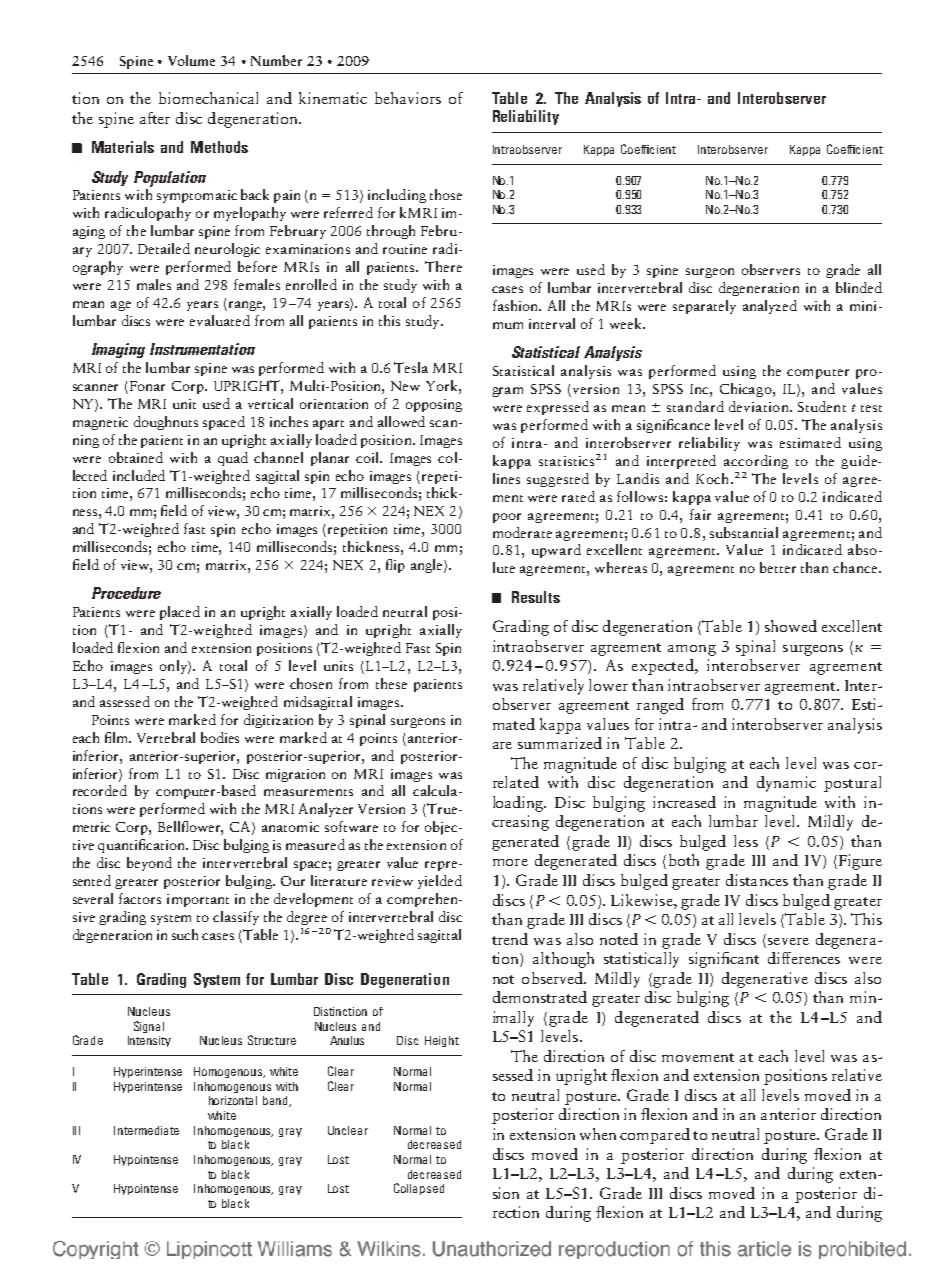  I want to click on compared, so click(655, 1136).
